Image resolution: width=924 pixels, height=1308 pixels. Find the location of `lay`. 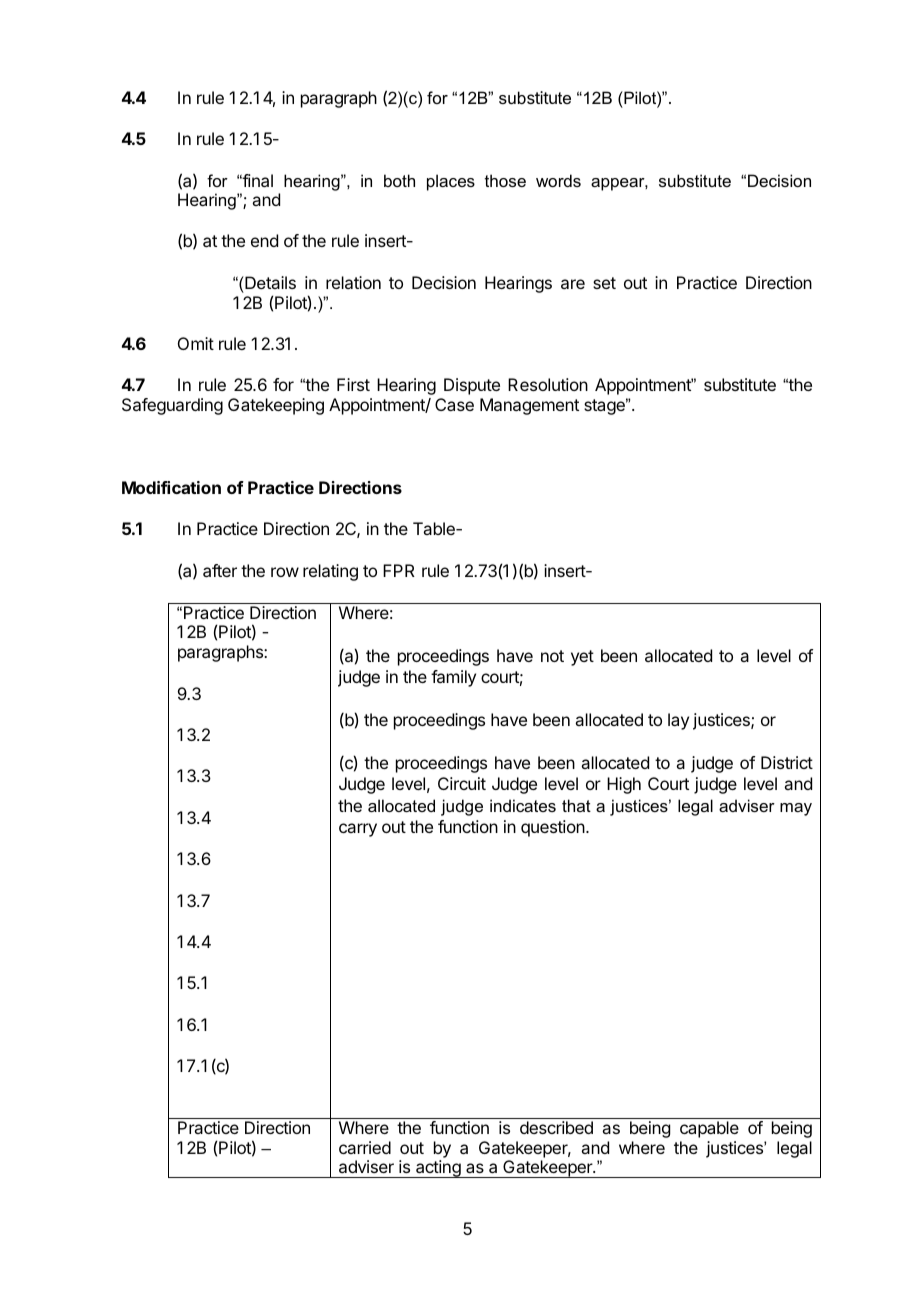

lay is located at coordinates (678, 721).
